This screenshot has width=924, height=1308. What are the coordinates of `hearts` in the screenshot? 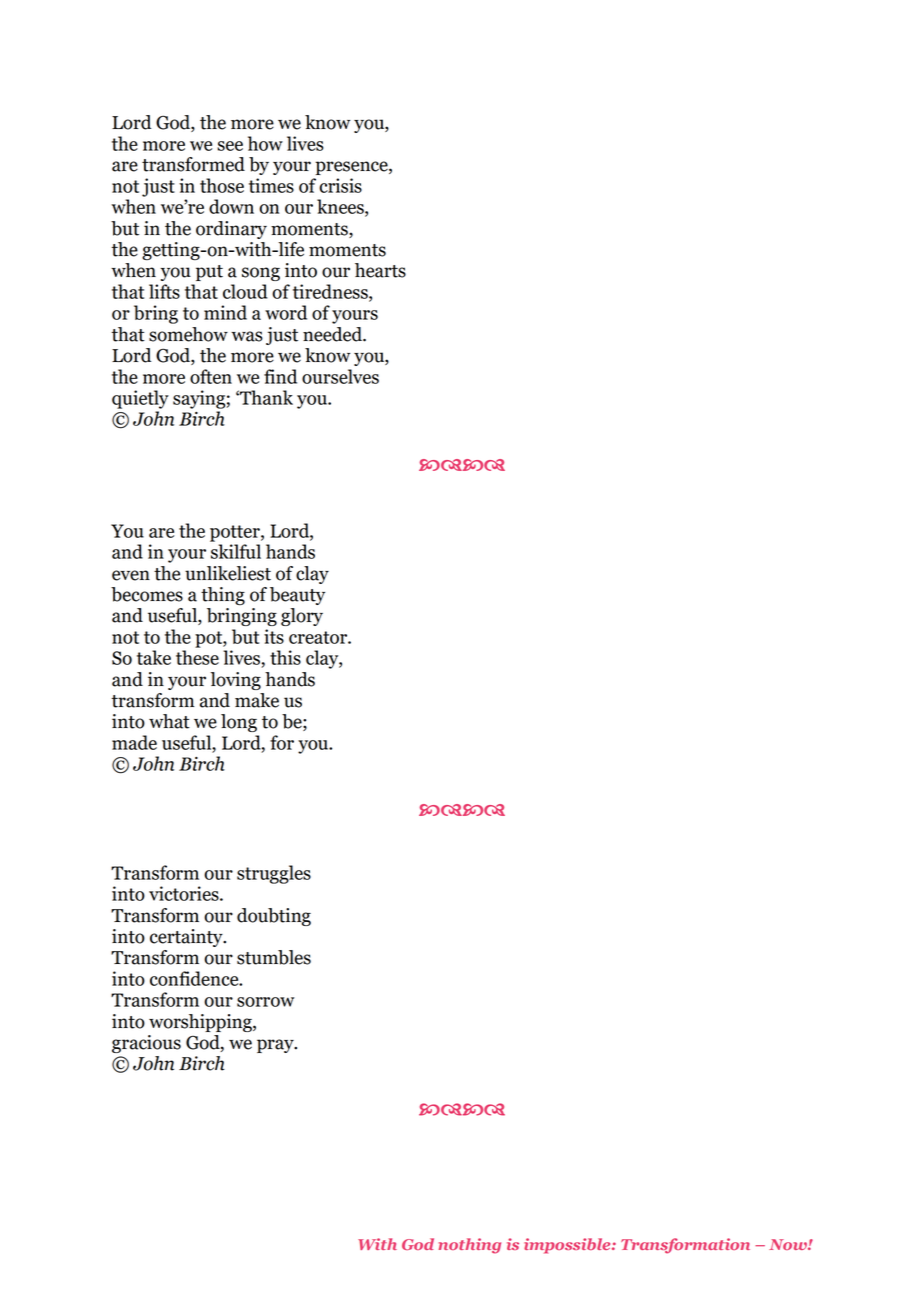 It's located at (380, 270).
